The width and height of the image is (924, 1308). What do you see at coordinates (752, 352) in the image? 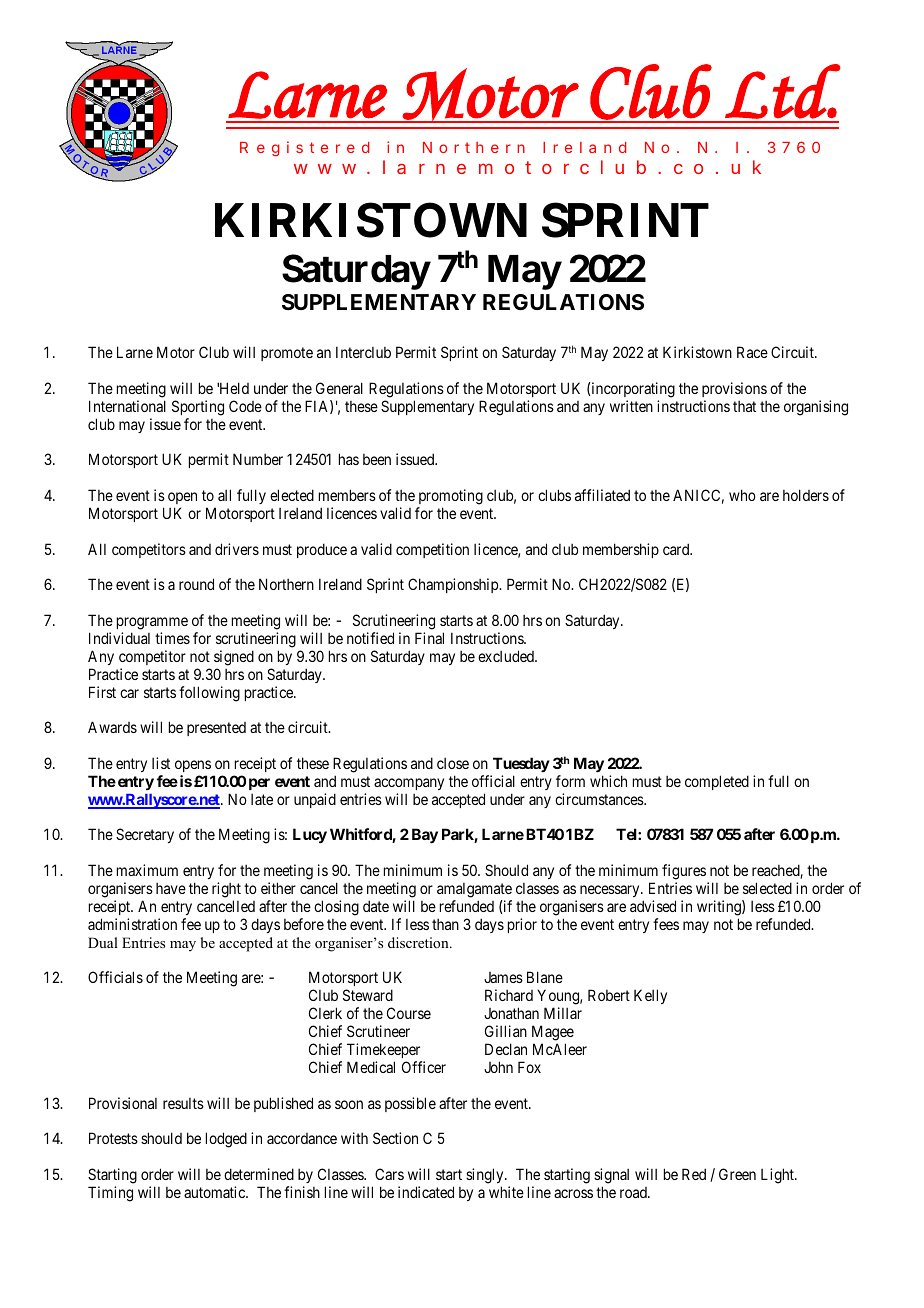
I see `Race` at bounding box center [752, 352].
